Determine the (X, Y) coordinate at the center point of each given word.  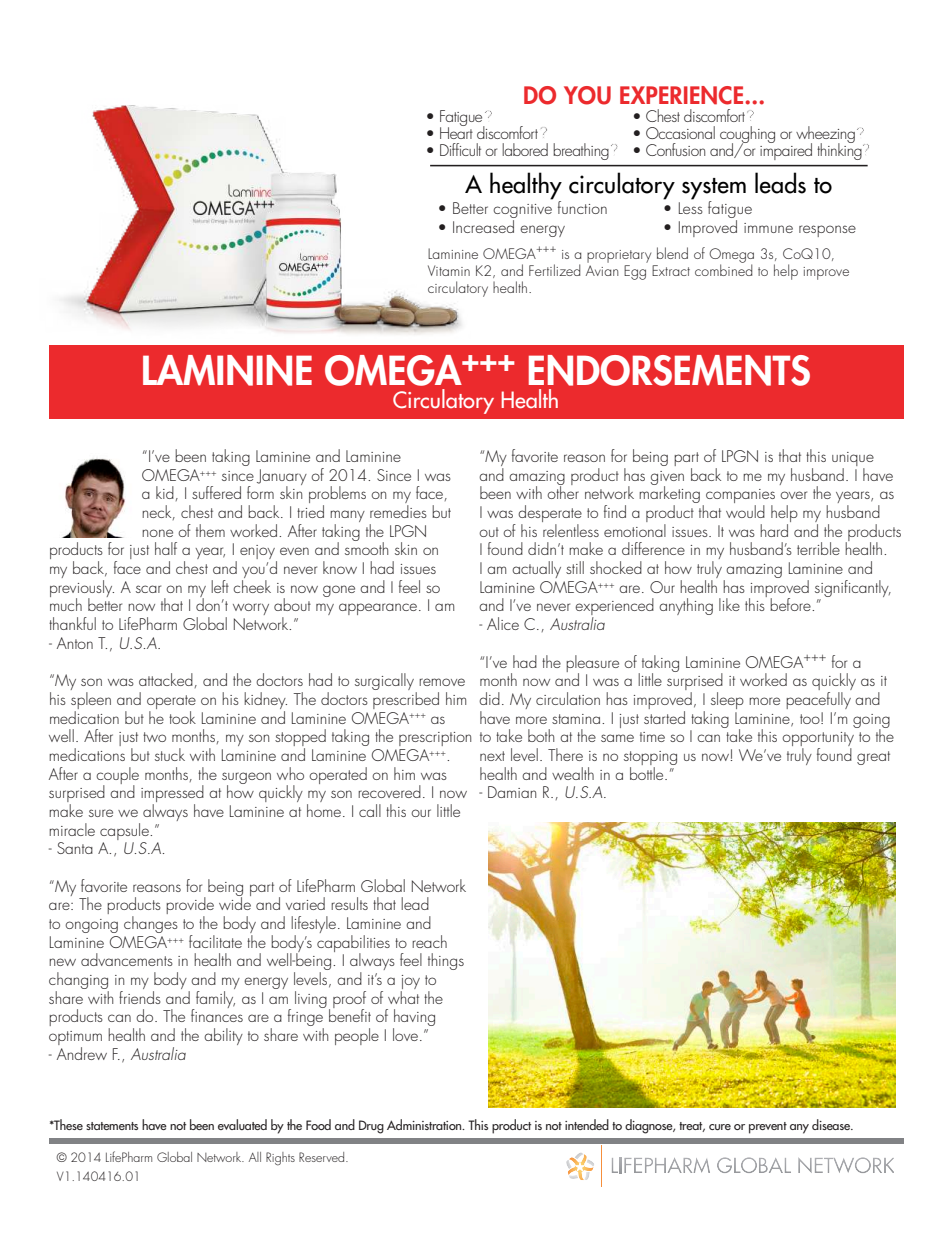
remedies (398, 511)
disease (832, 1124)
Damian (512, 792)
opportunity (818, 740)
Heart (456, 131)
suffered (216, 492)
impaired (786, 150)
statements (112, 1126)
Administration (425, 1124)
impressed (172, 795)
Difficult (460, 149)
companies (740, 497)
